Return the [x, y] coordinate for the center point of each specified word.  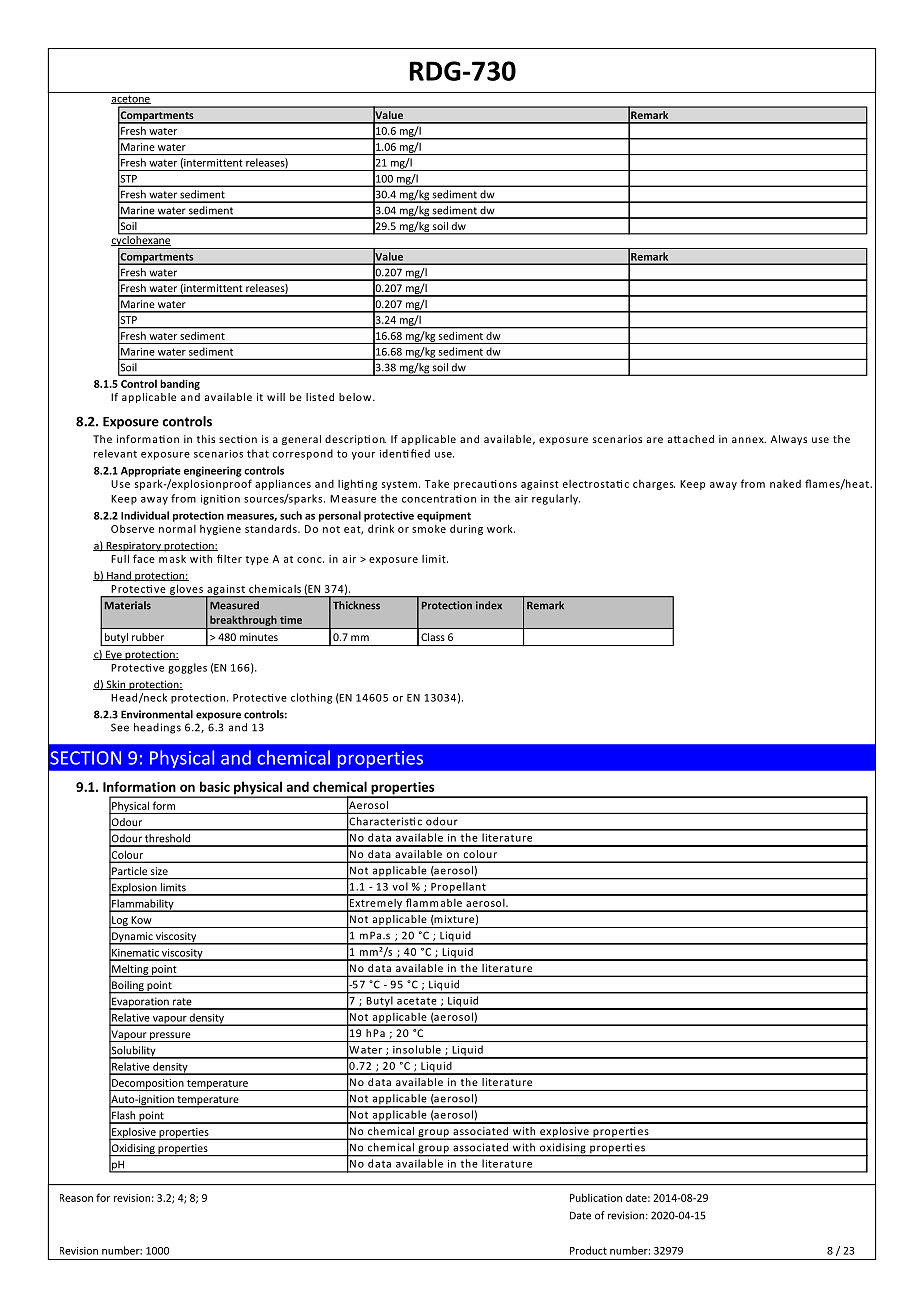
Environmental [157, 714]
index [489, 605]
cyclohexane [142, 239]
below [356, 397]
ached [698, 439]
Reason [76, 1198]
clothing [311, 698]
